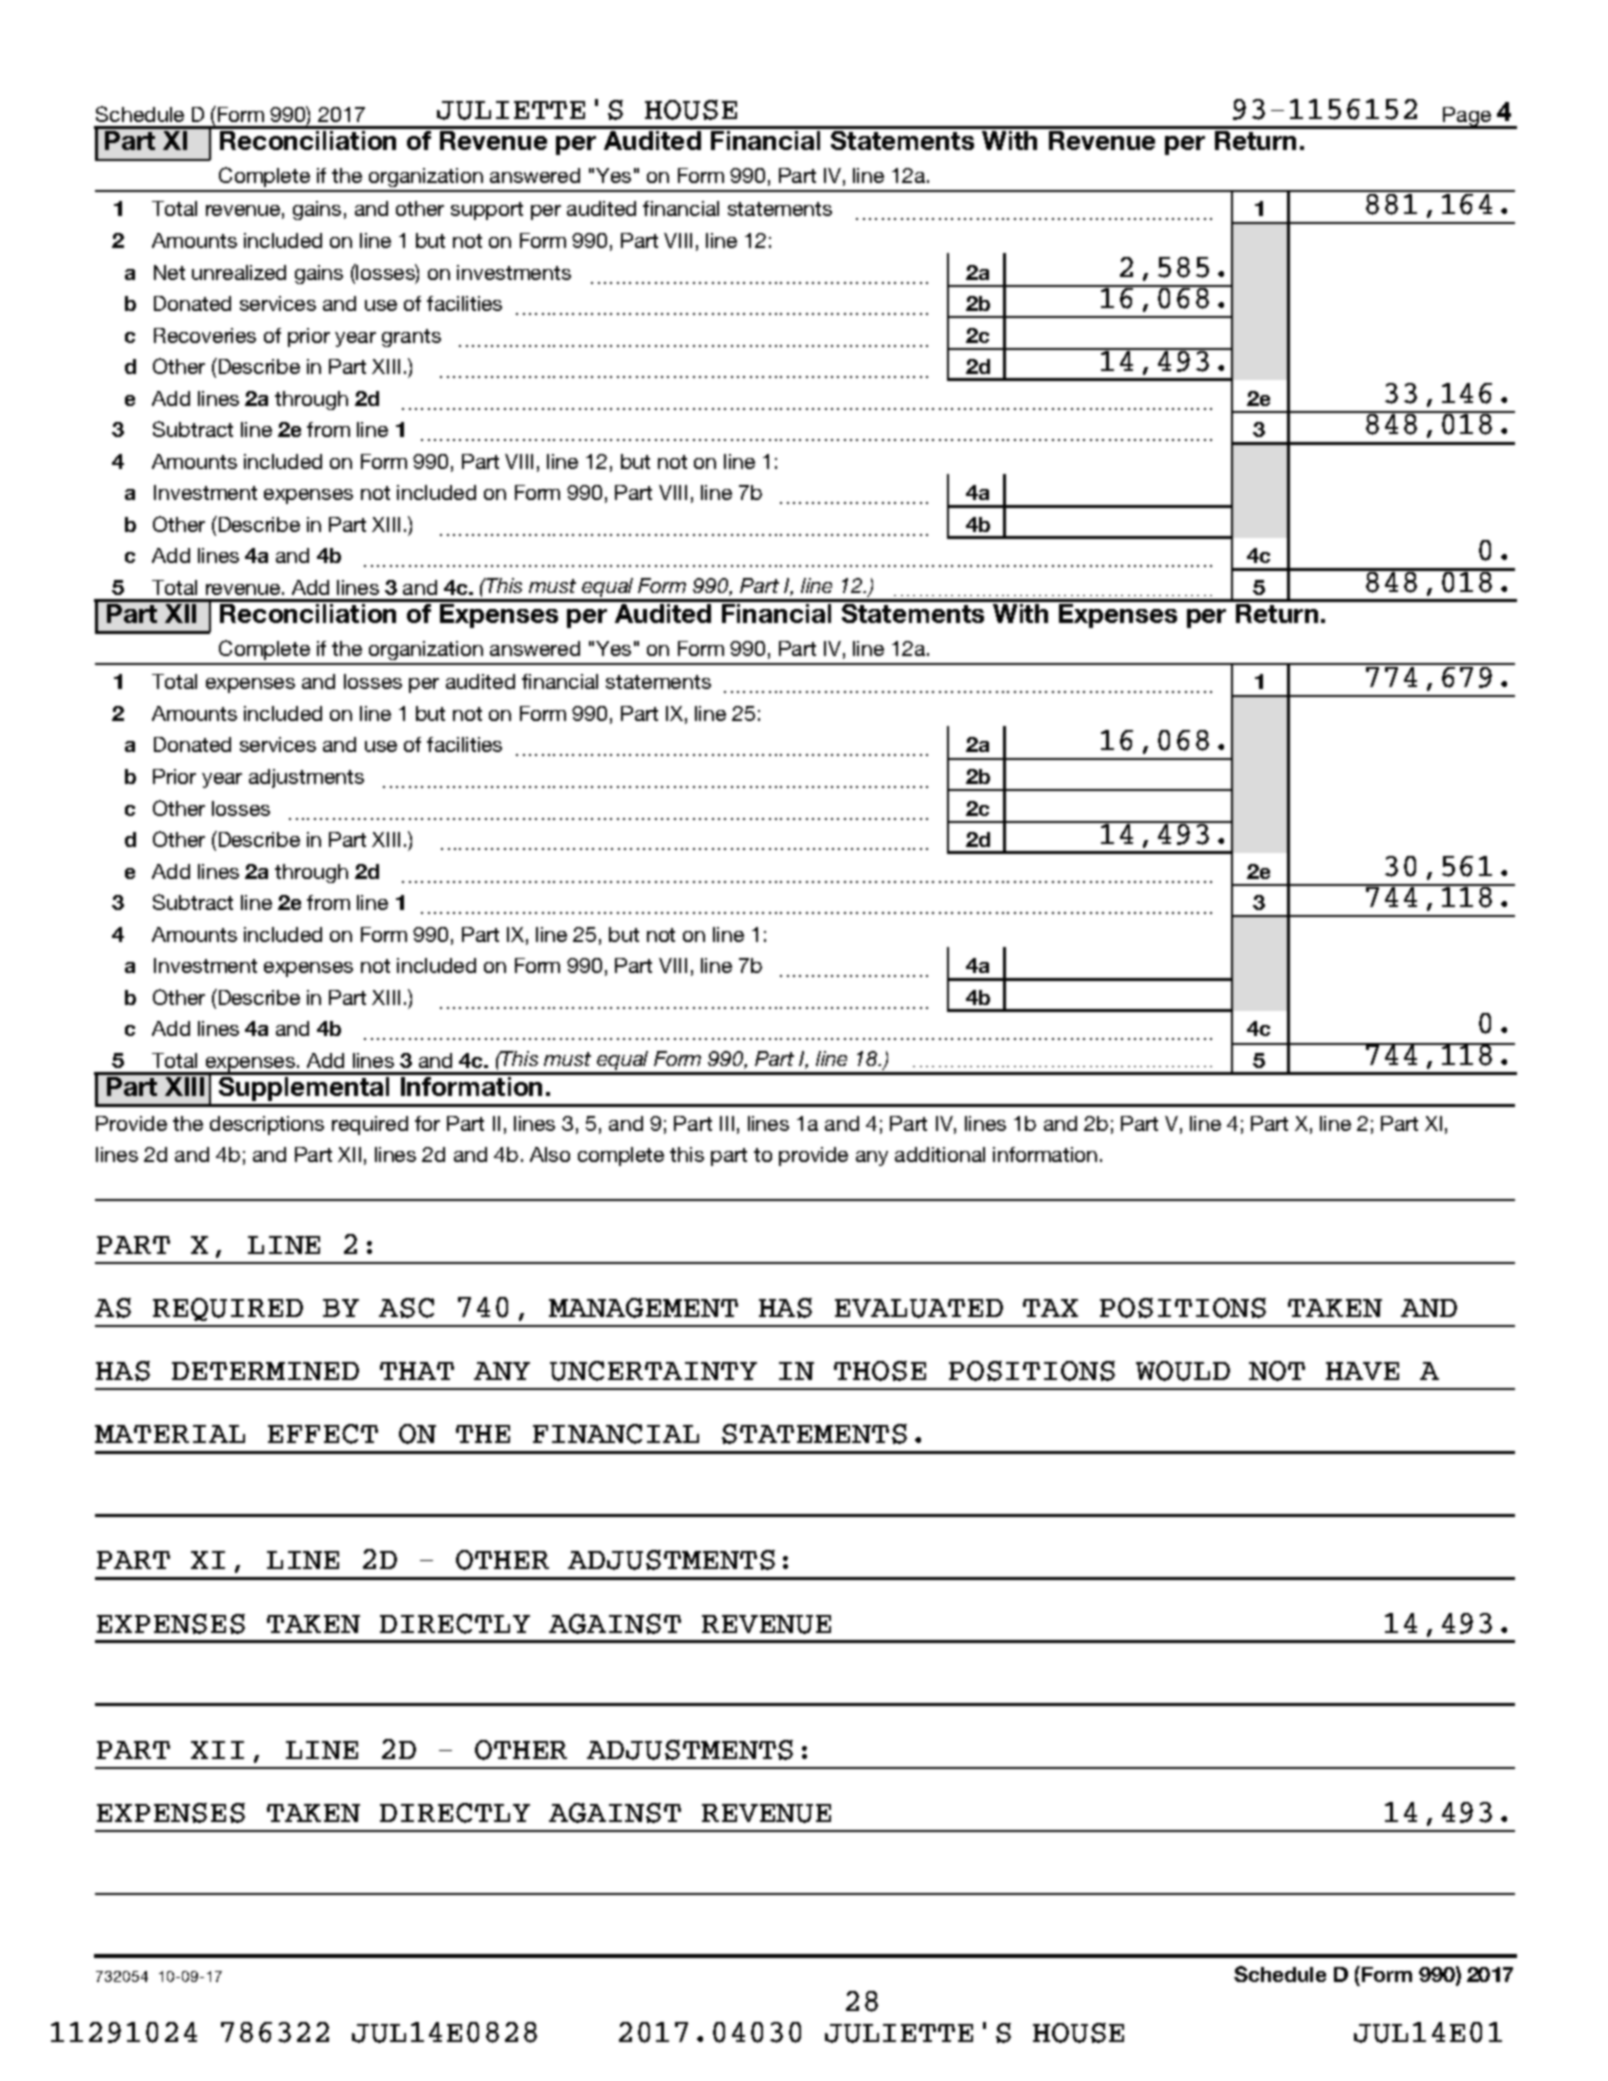  Describe the element at coordinates (411, 338) in the page. I see `grants` at that location.
